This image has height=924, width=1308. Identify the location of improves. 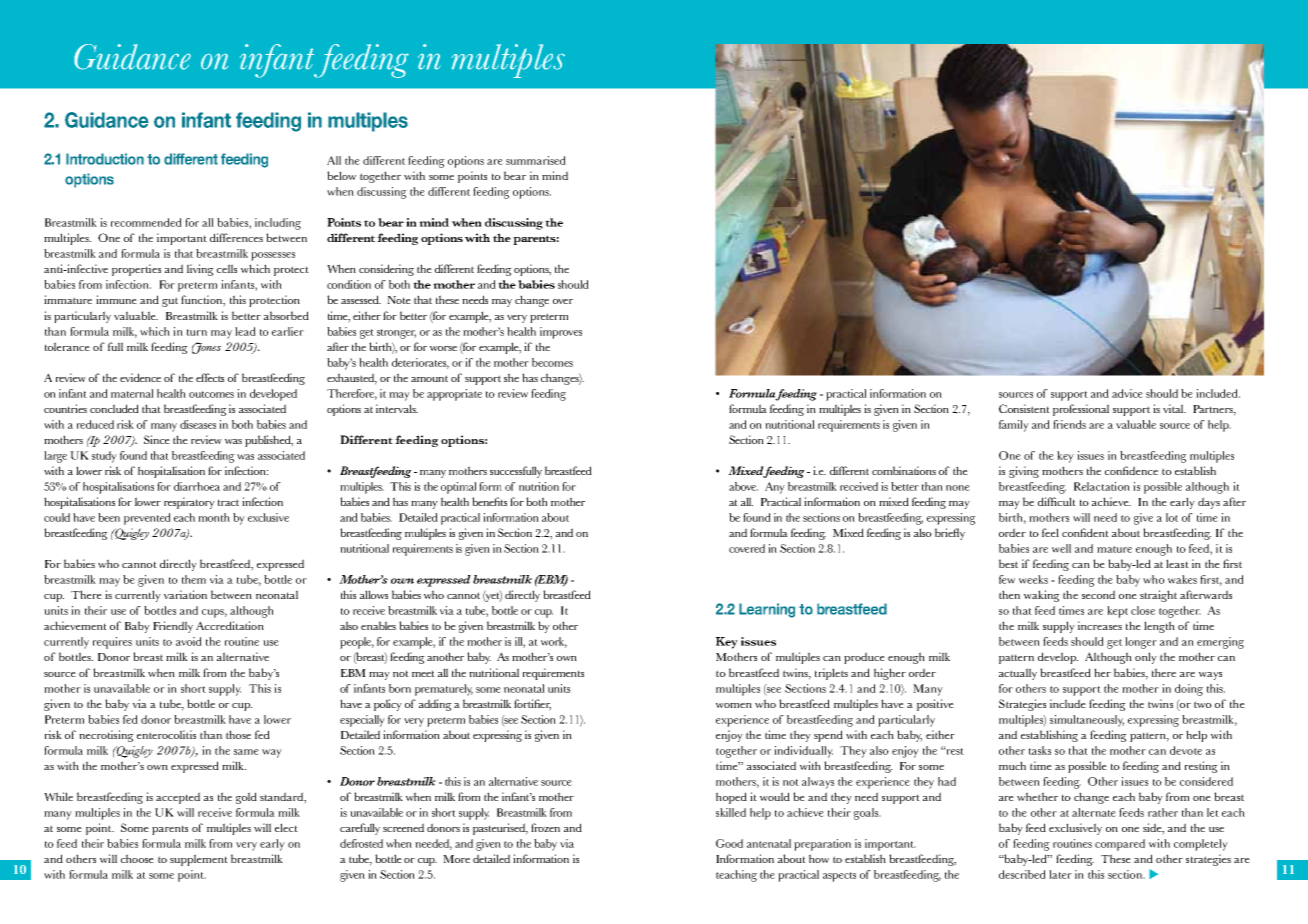
(561, 333).
